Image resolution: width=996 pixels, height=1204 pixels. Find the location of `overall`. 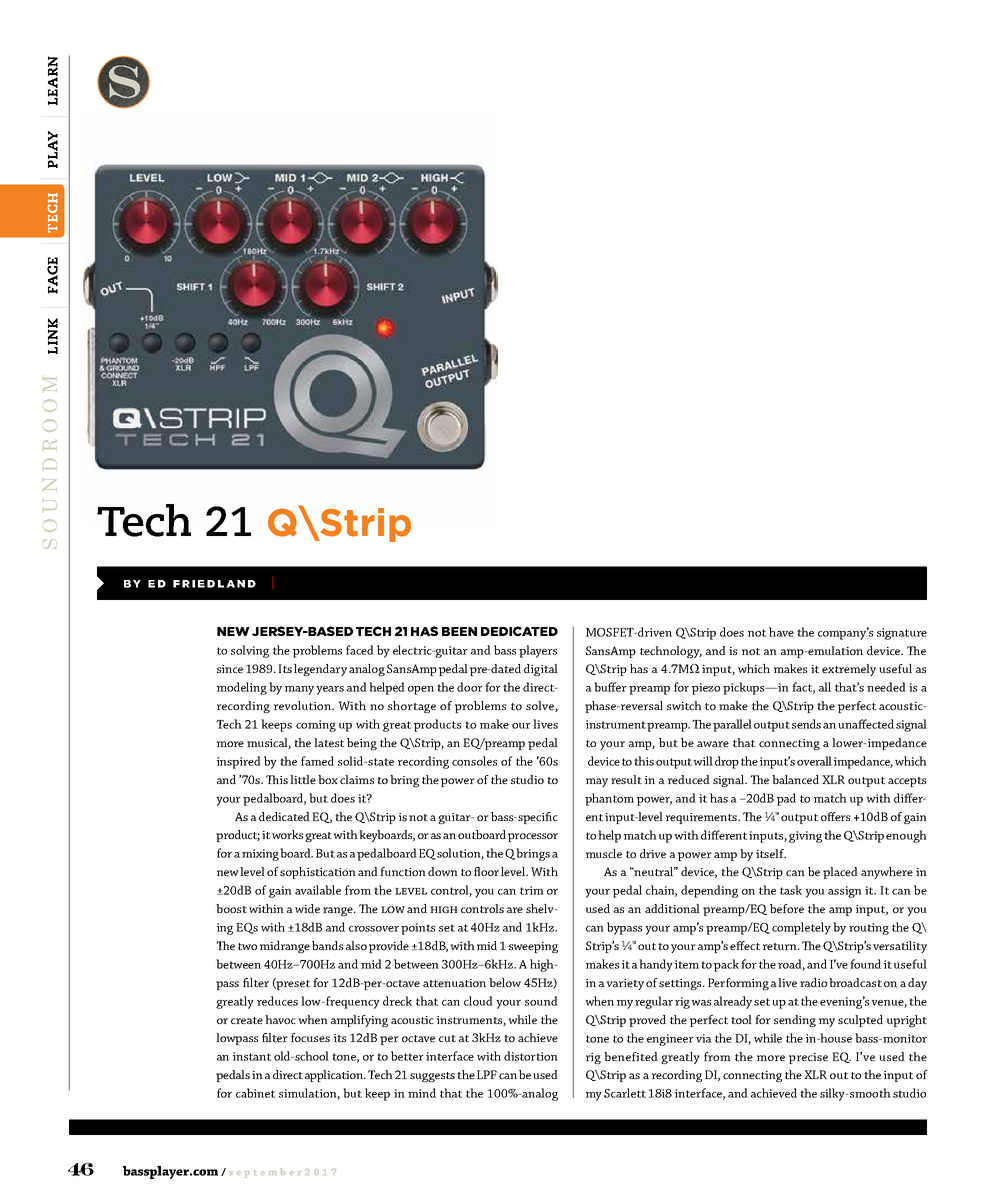

overall is located at coordinates (814, 761).
